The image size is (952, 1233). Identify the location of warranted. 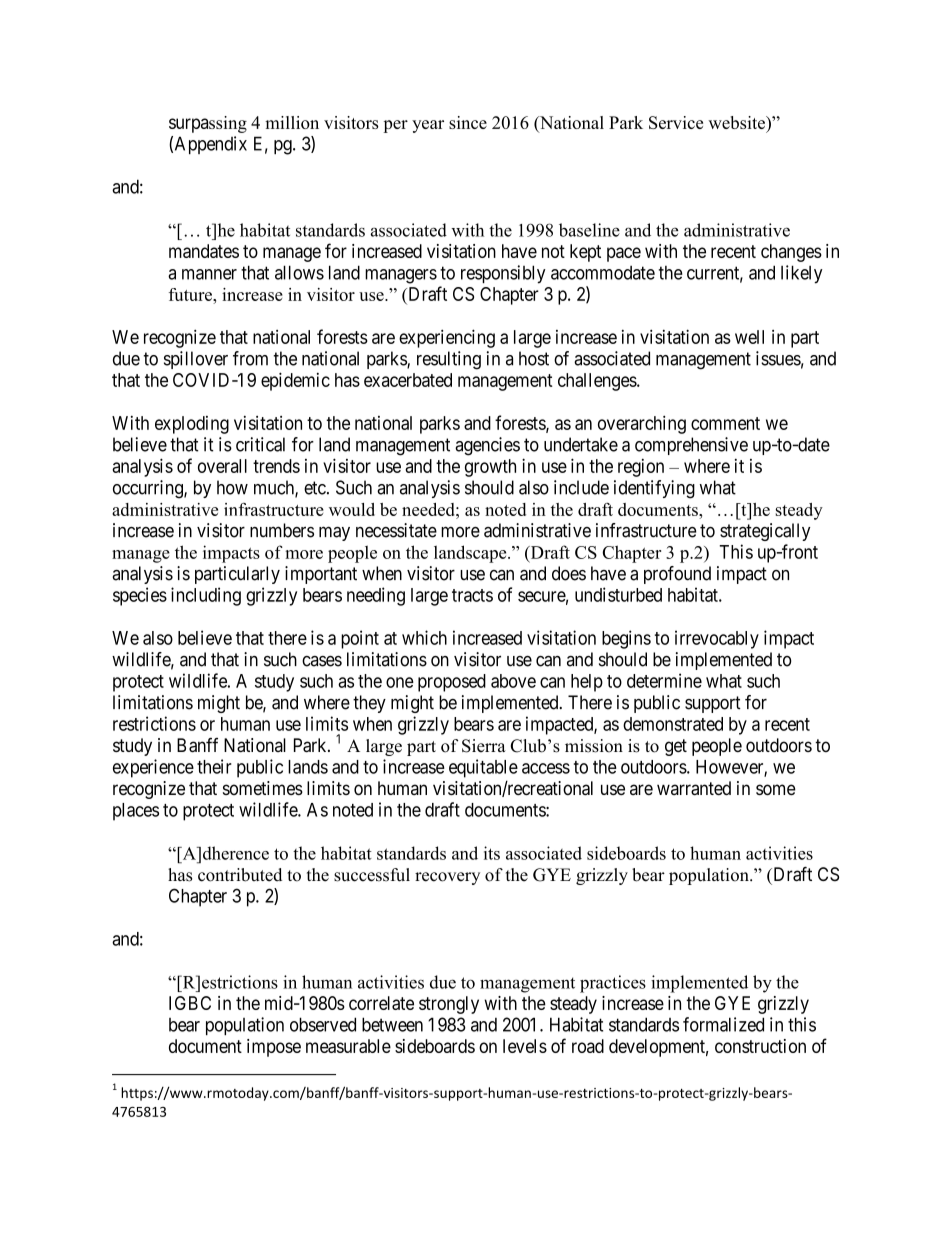
(694, 788).
